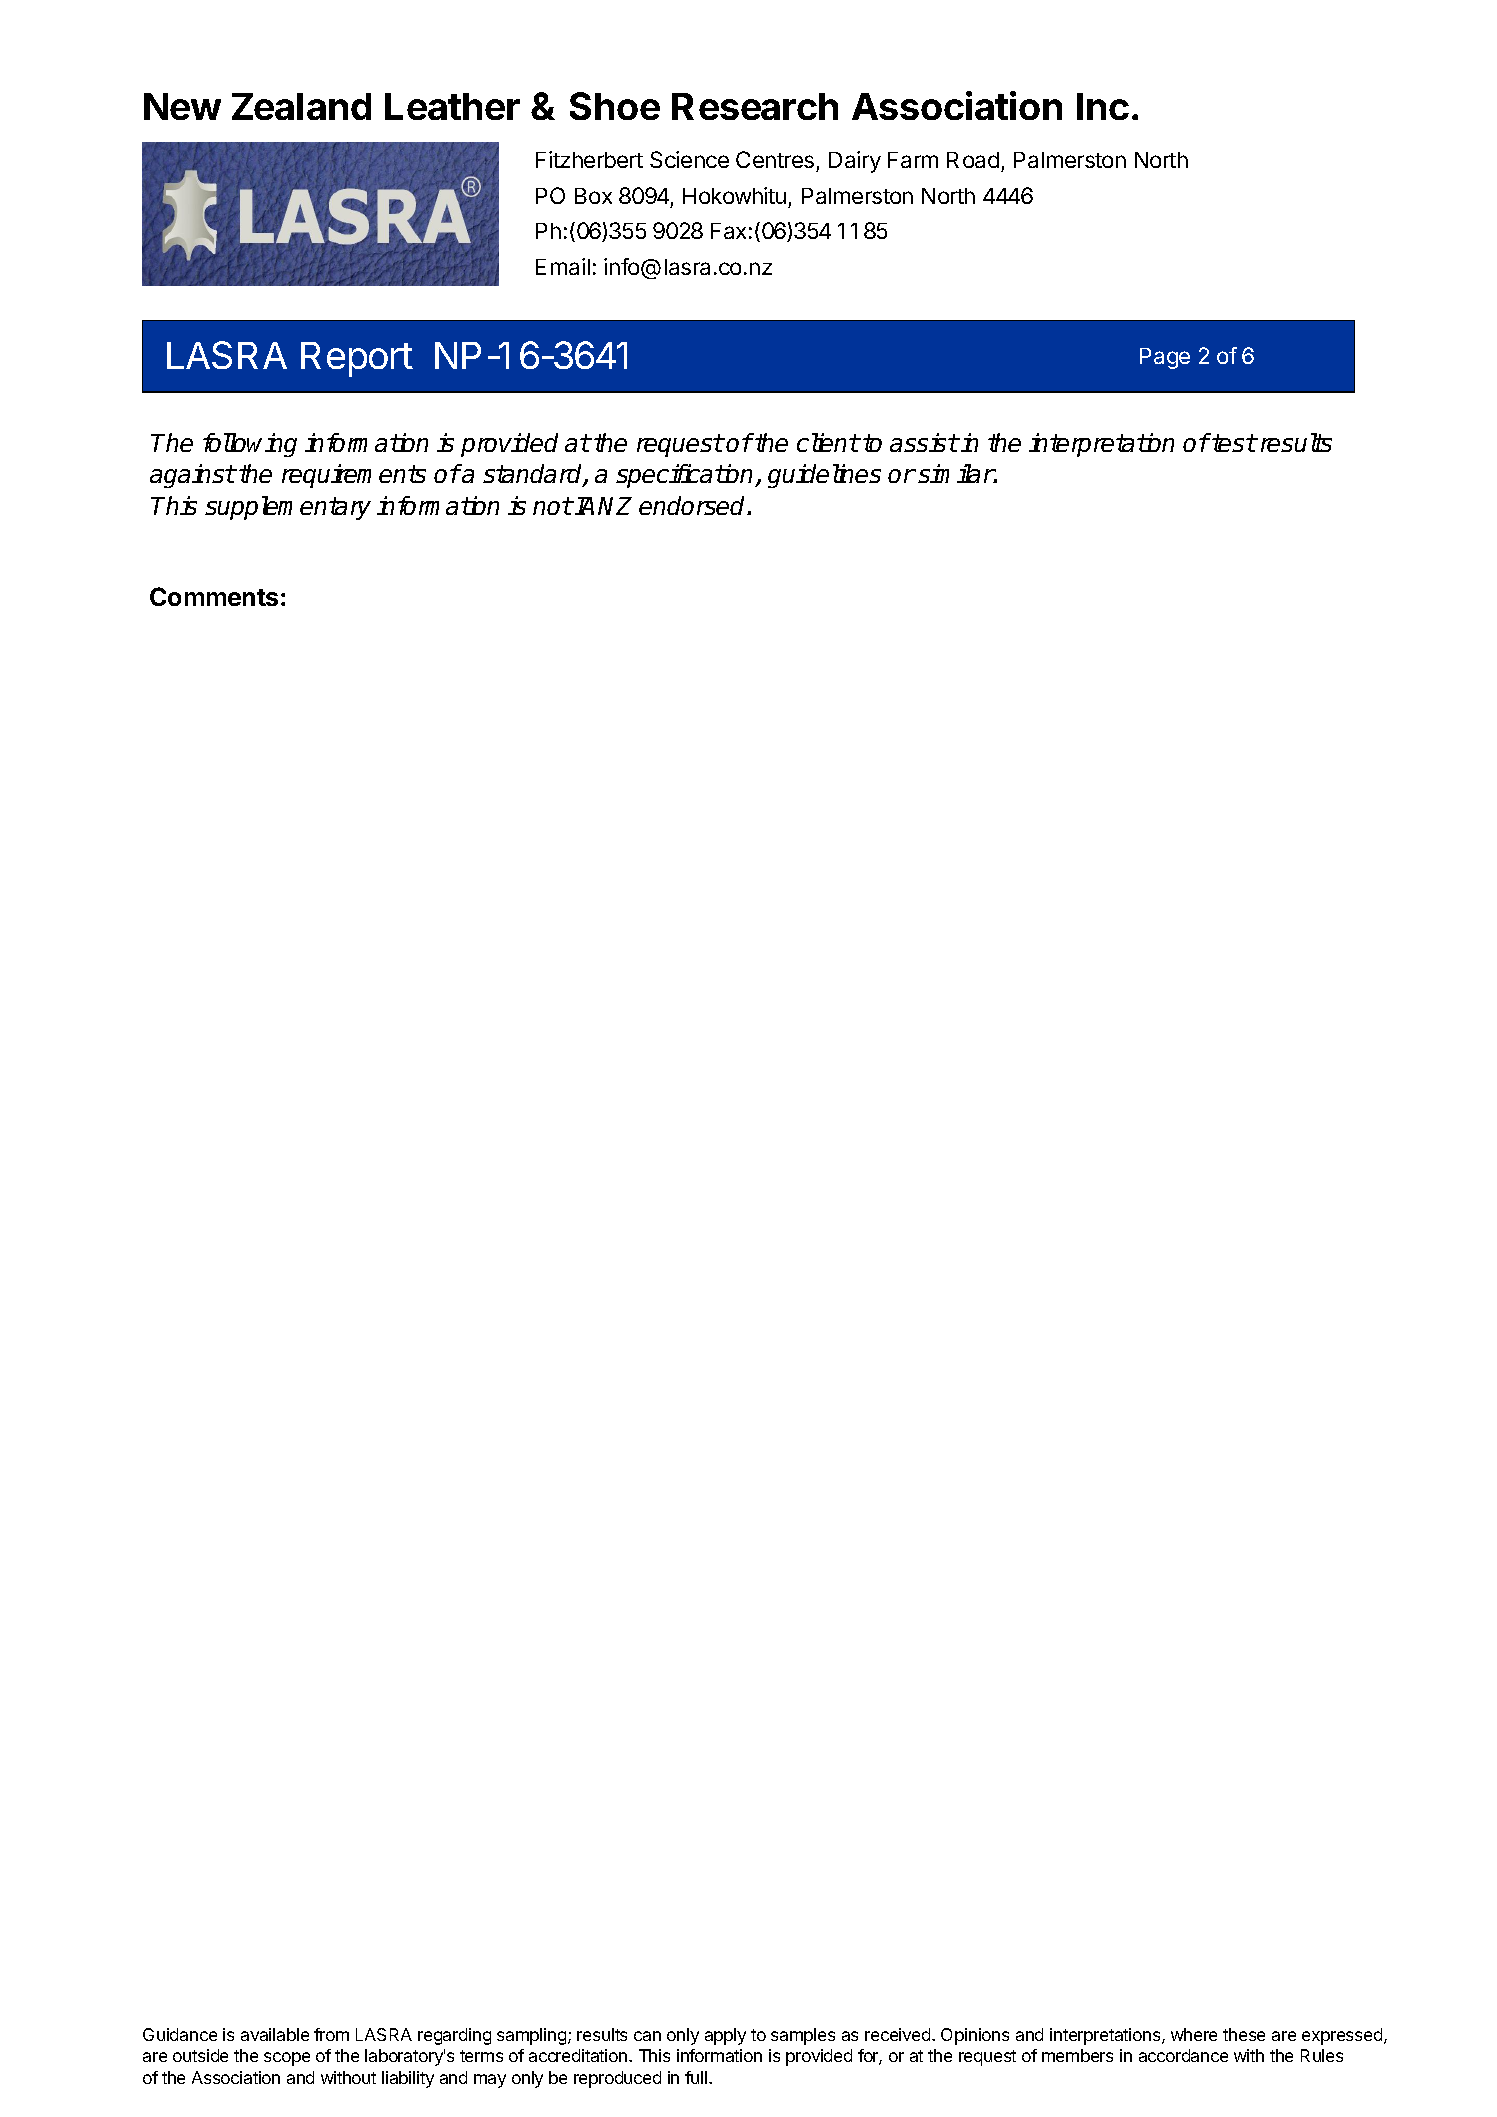 The height and width of the document is (2117, 1497). What do you see at coordinates (1103, 106) in the document?
I see `Inc` at bounding box center [1103, 106].
